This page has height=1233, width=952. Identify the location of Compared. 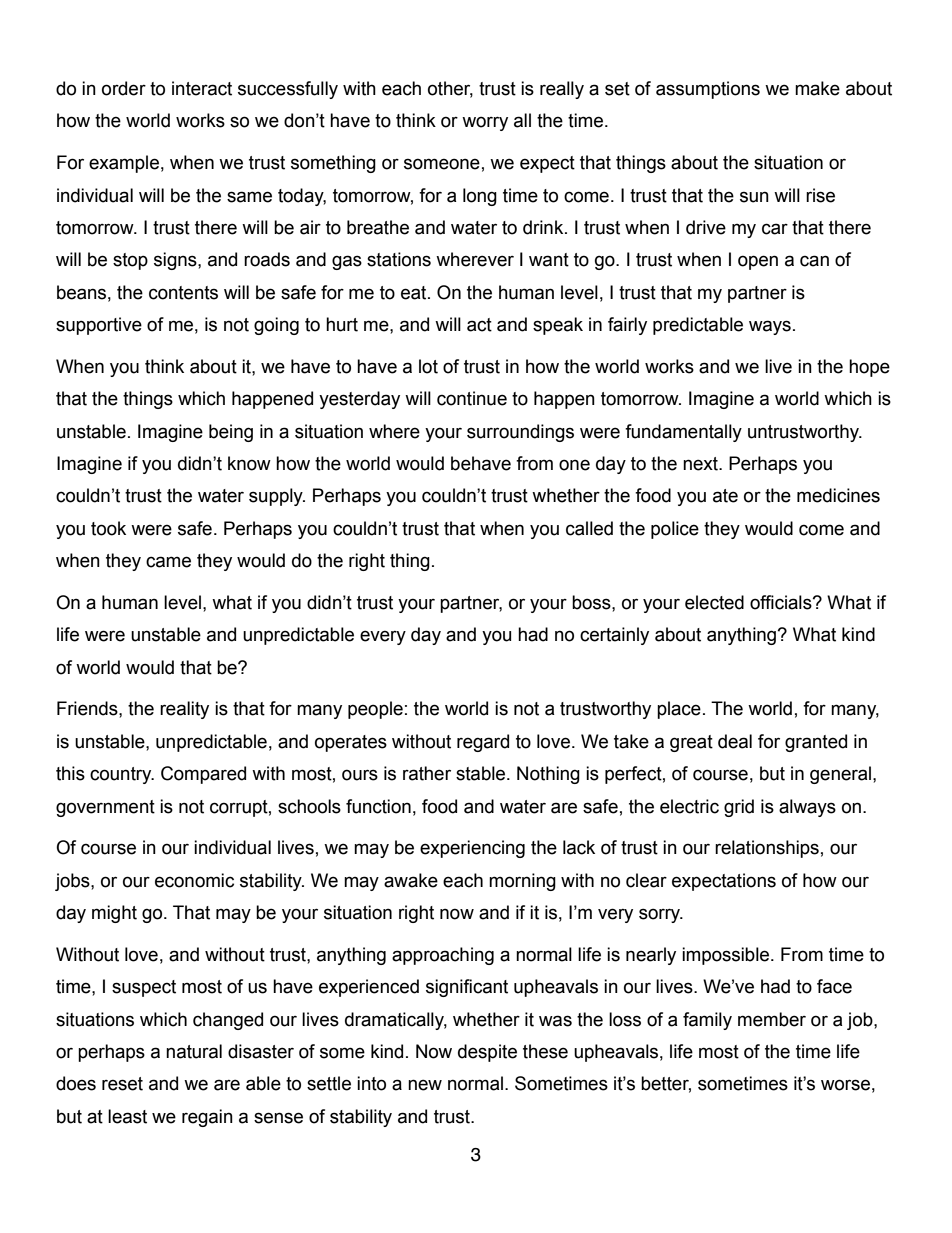
(203, 775).
